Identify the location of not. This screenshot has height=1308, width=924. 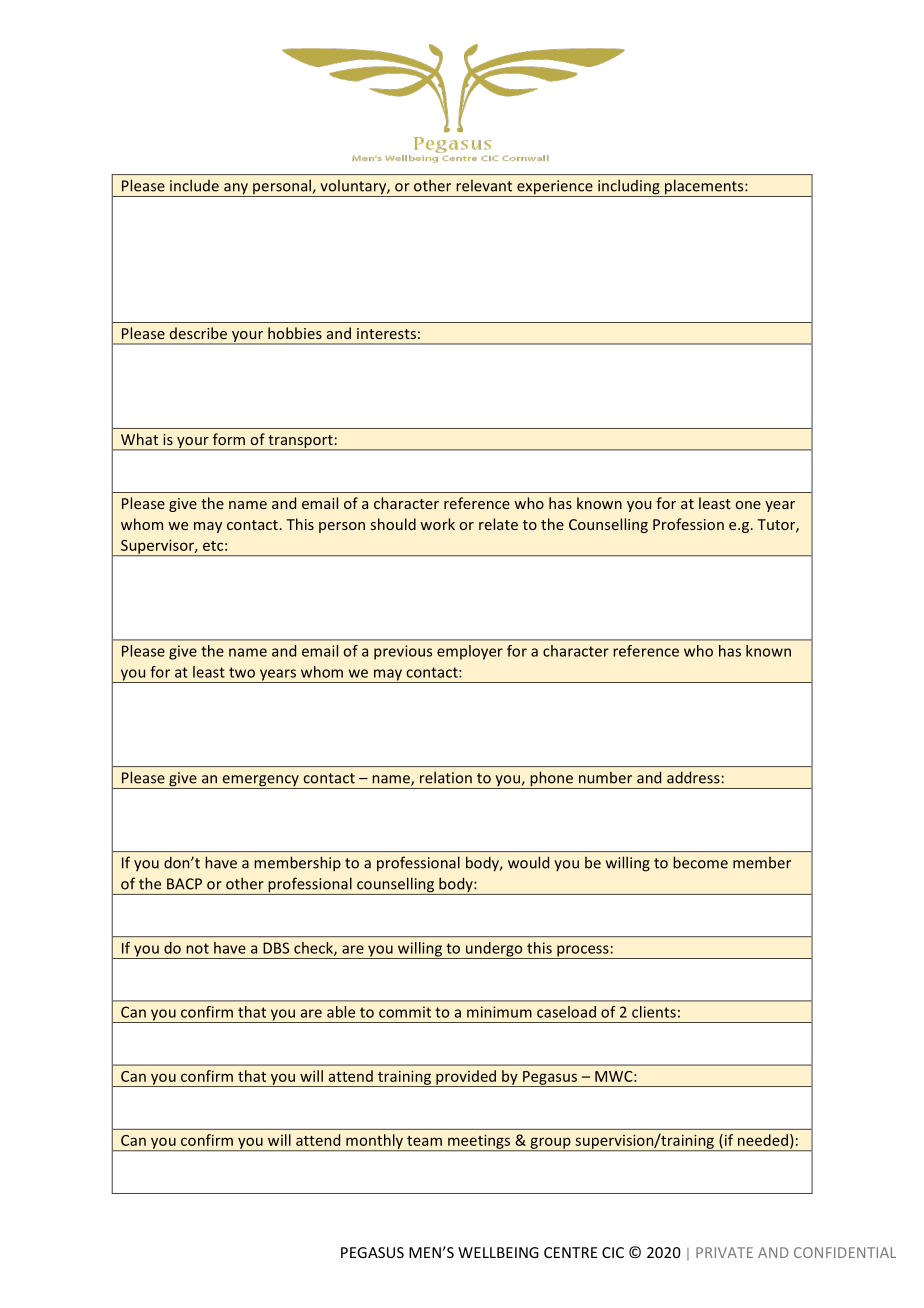
(197, 948).
